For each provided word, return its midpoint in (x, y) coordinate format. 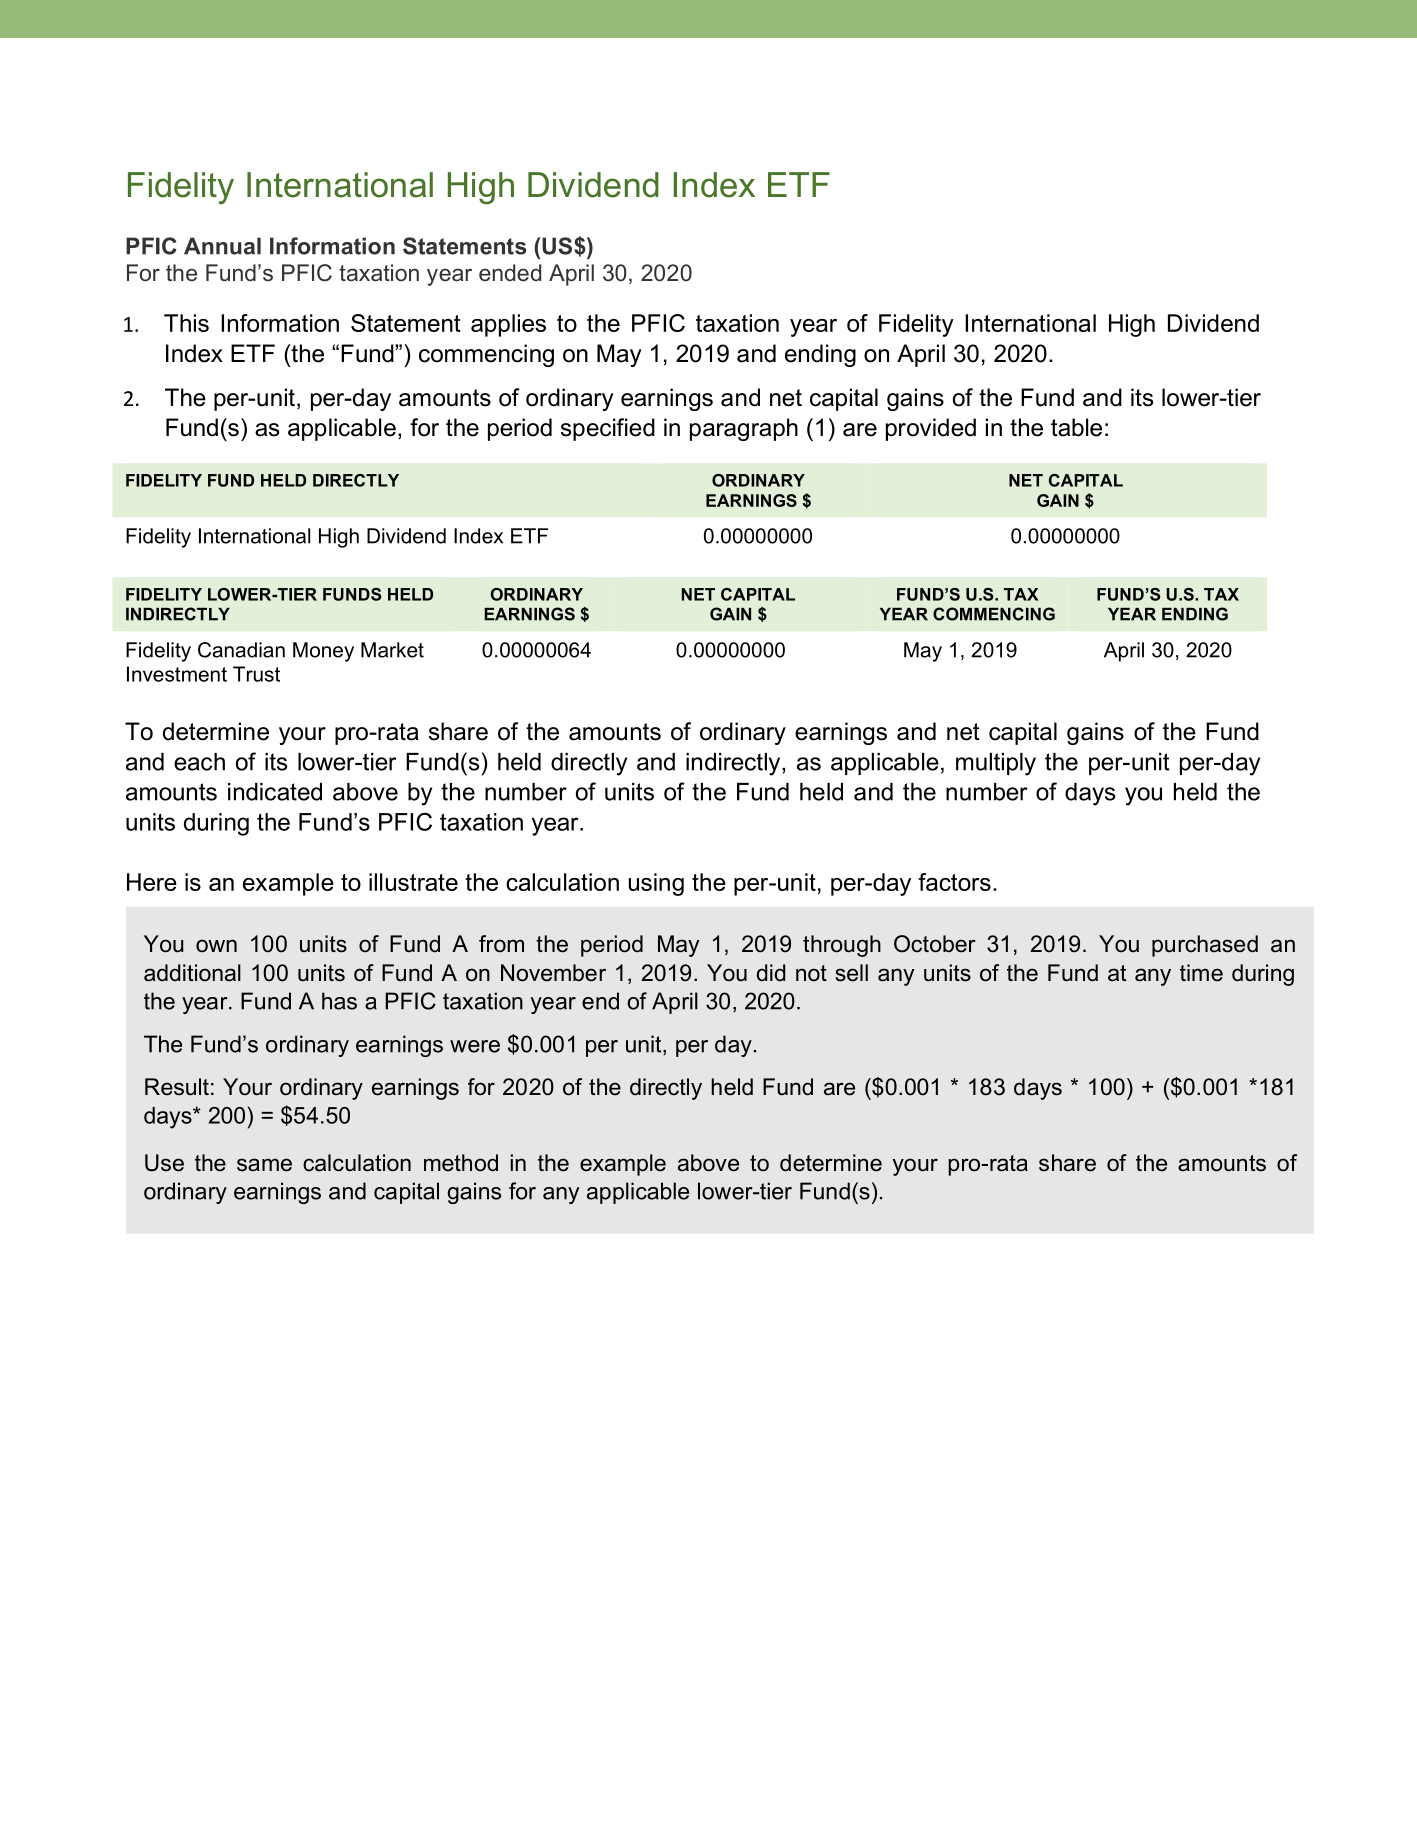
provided (931, 429)
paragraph (744, 429)
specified (608, 429)
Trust (256, 674)
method (461, 1163)
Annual (222, 246)
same (264, 1165)
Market (392, 650)
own (216, 946)
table (1076, 427)
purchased (1205, 946)
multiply (996, 764)
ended (510, 273)
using (656, 884)
